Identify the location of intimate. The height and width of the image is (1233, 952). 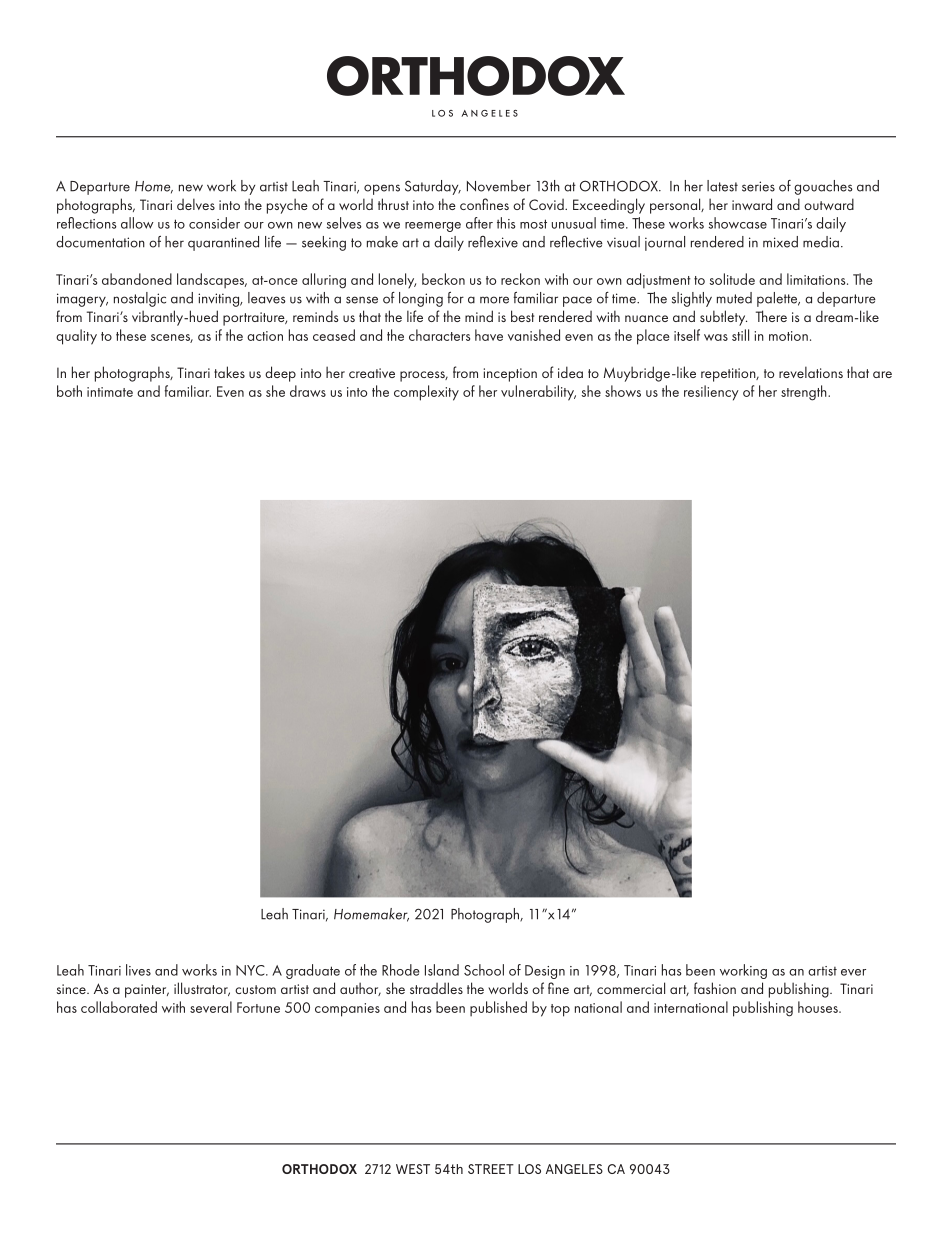
(110, 392).
